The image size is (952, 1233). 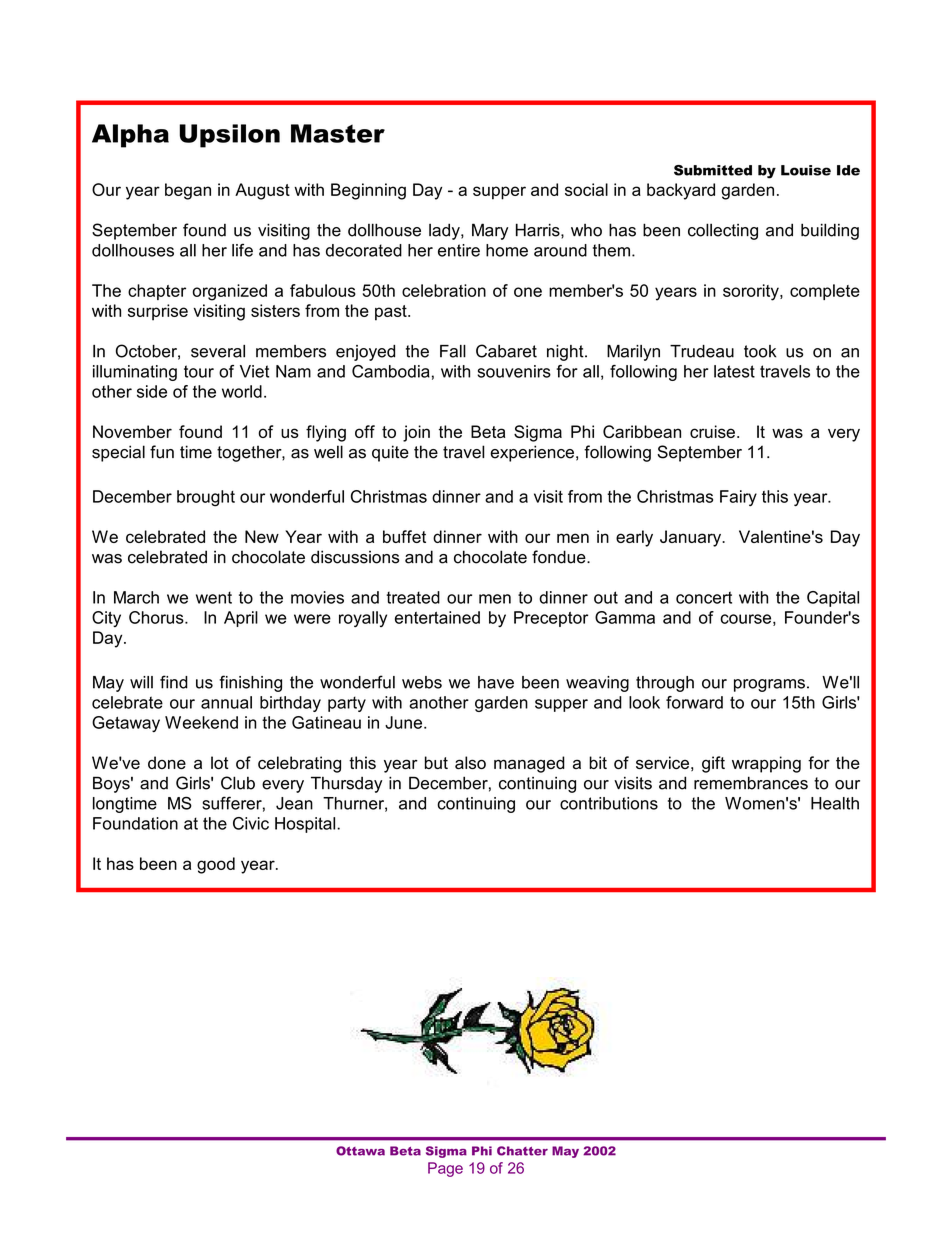 I want to click on good, so click(x=216, y=865).
